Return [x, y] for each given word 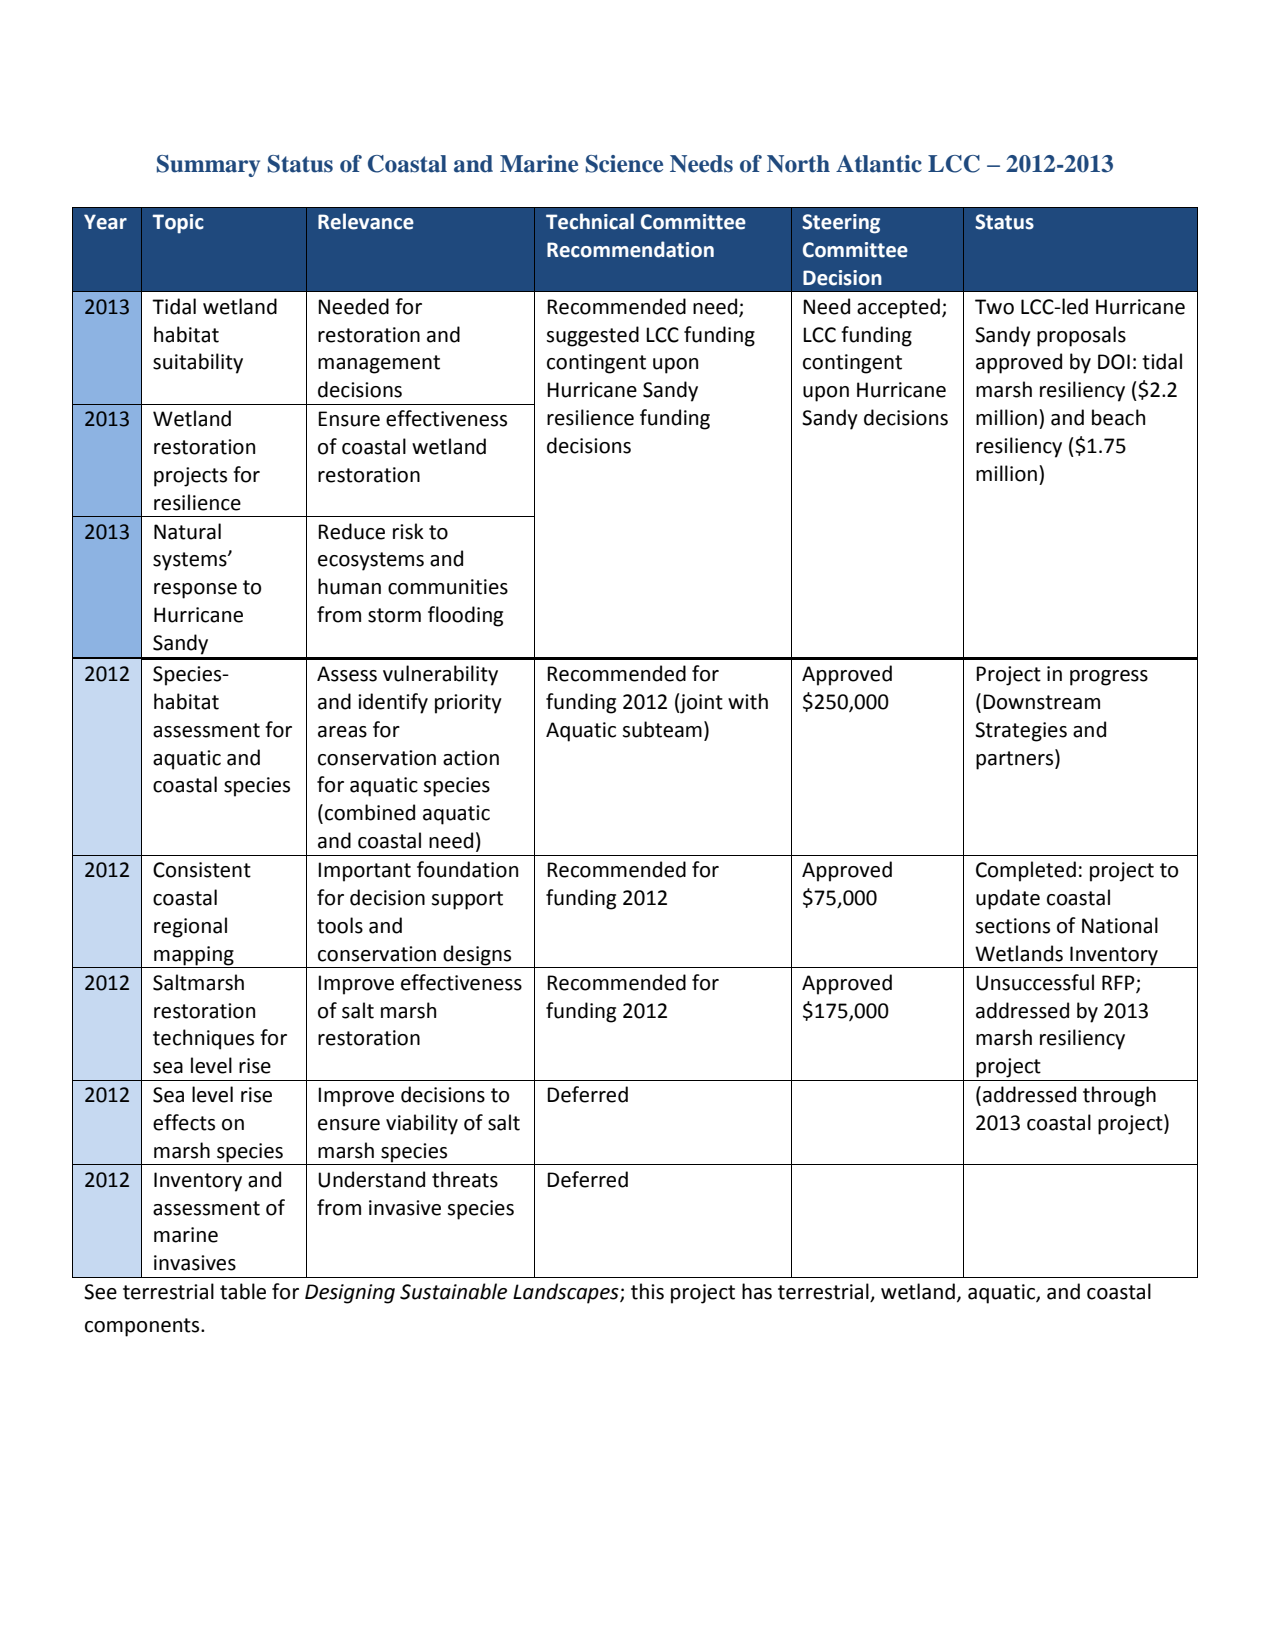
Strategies [1021, 732]
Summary [208, 166]
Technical [590, 221]
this [647, 1291]
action [471, 758]
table [243, 1291]
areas [342, 732]
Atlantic [879, 164]
